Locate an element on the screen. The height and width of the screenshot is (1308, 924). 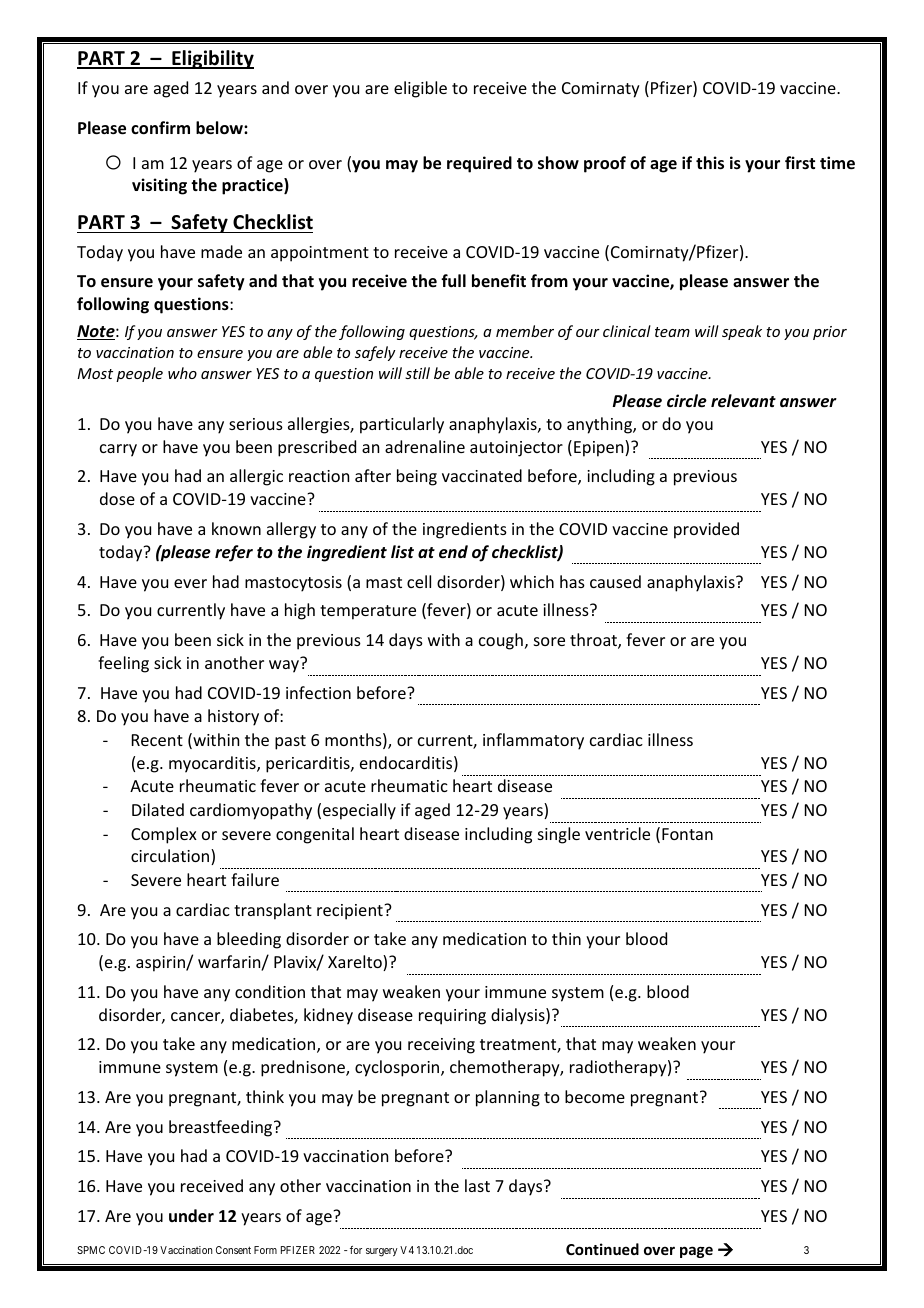
vaccinated is located at coordinates (482, 475).
